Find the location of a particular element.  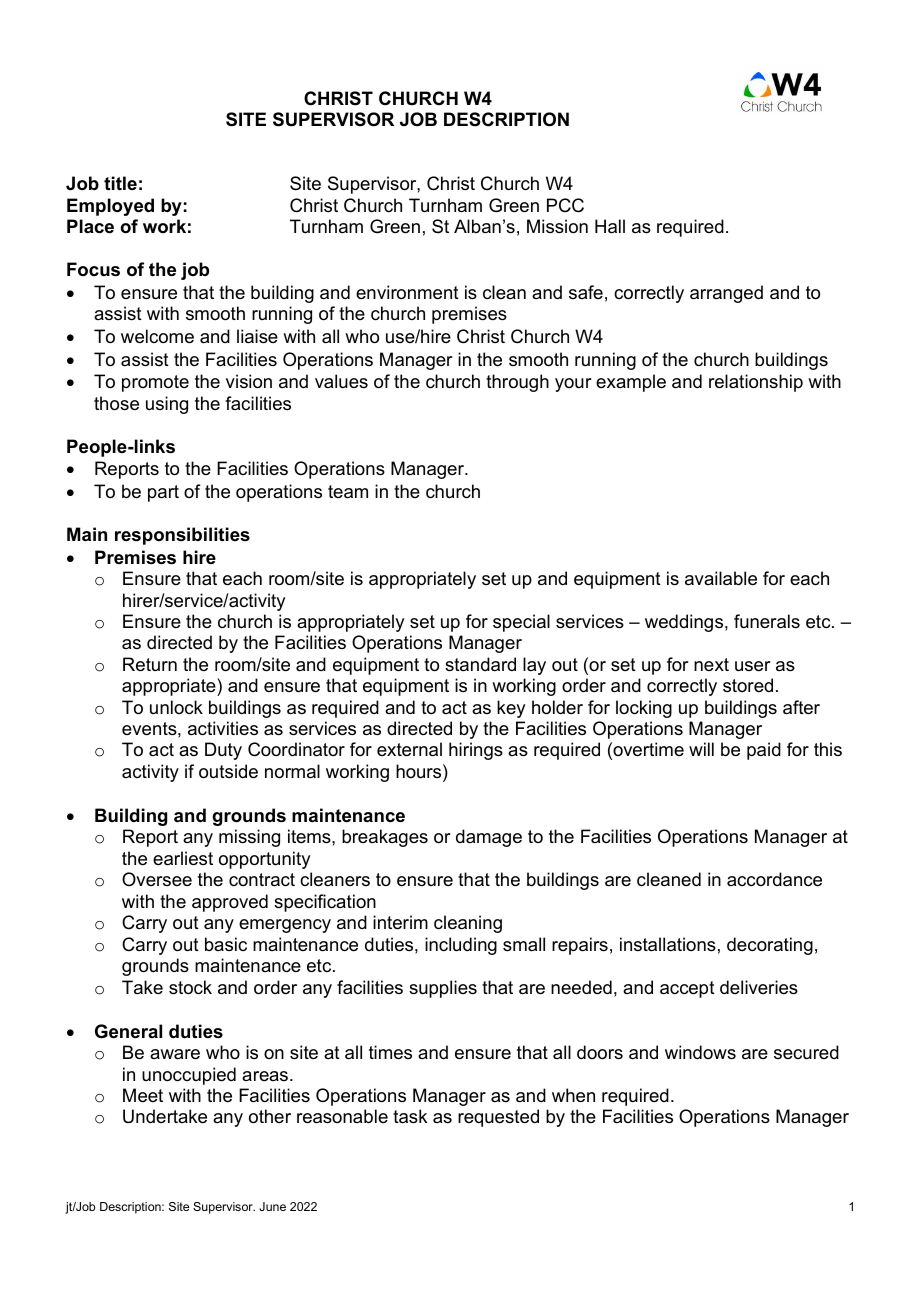

damage is located at coordinates (489, 838).
